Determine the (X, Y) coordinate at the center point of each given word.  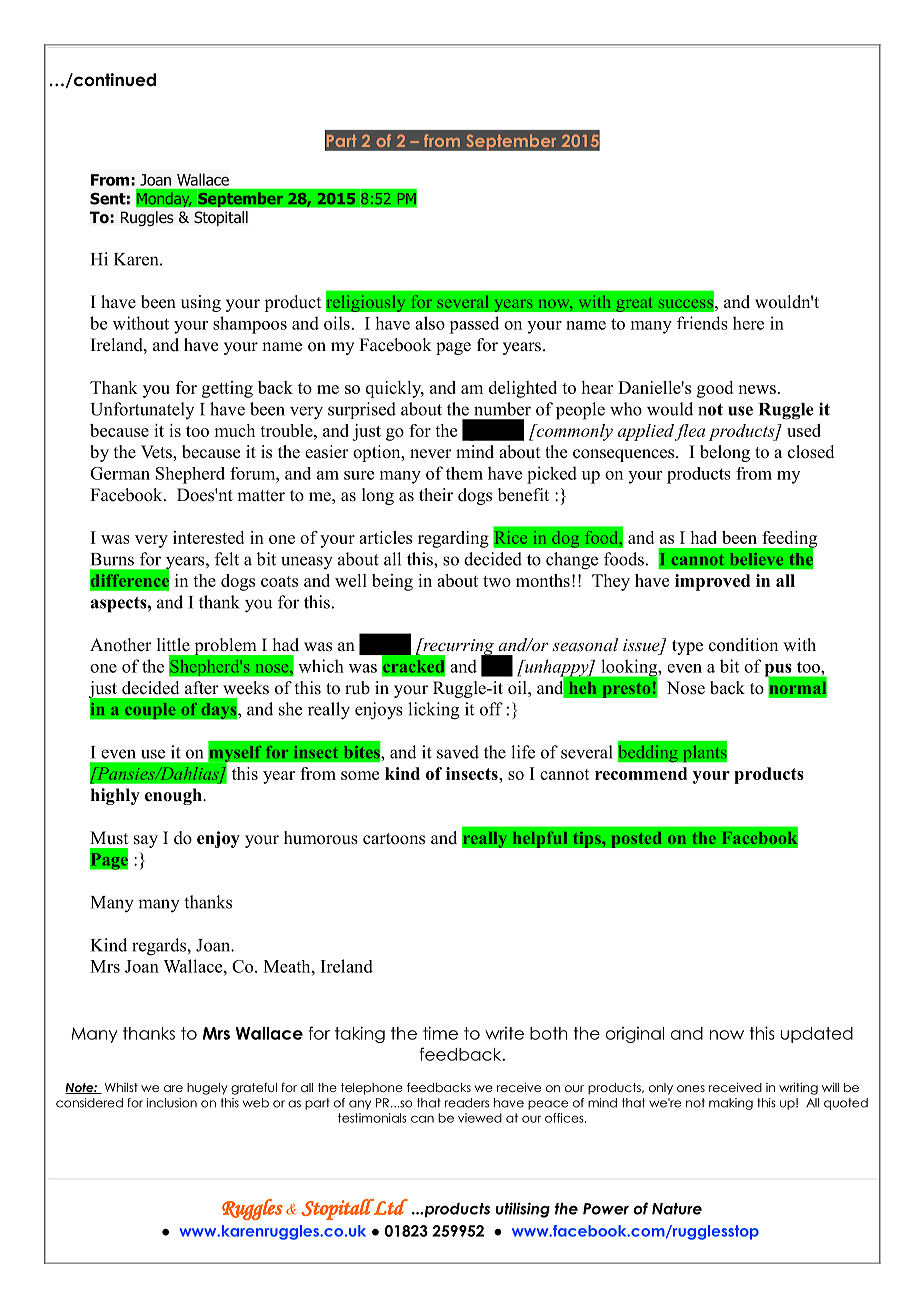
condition (743, 645)
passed (474, 325)
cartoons (394, 839)
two (497, 581)
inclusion (172, 1103)
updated (817, 1035)
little (173, 645)
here (748, 323)
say (146, 841)
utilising (523, 1210)
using (201, 303)
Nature (677, 1209)
